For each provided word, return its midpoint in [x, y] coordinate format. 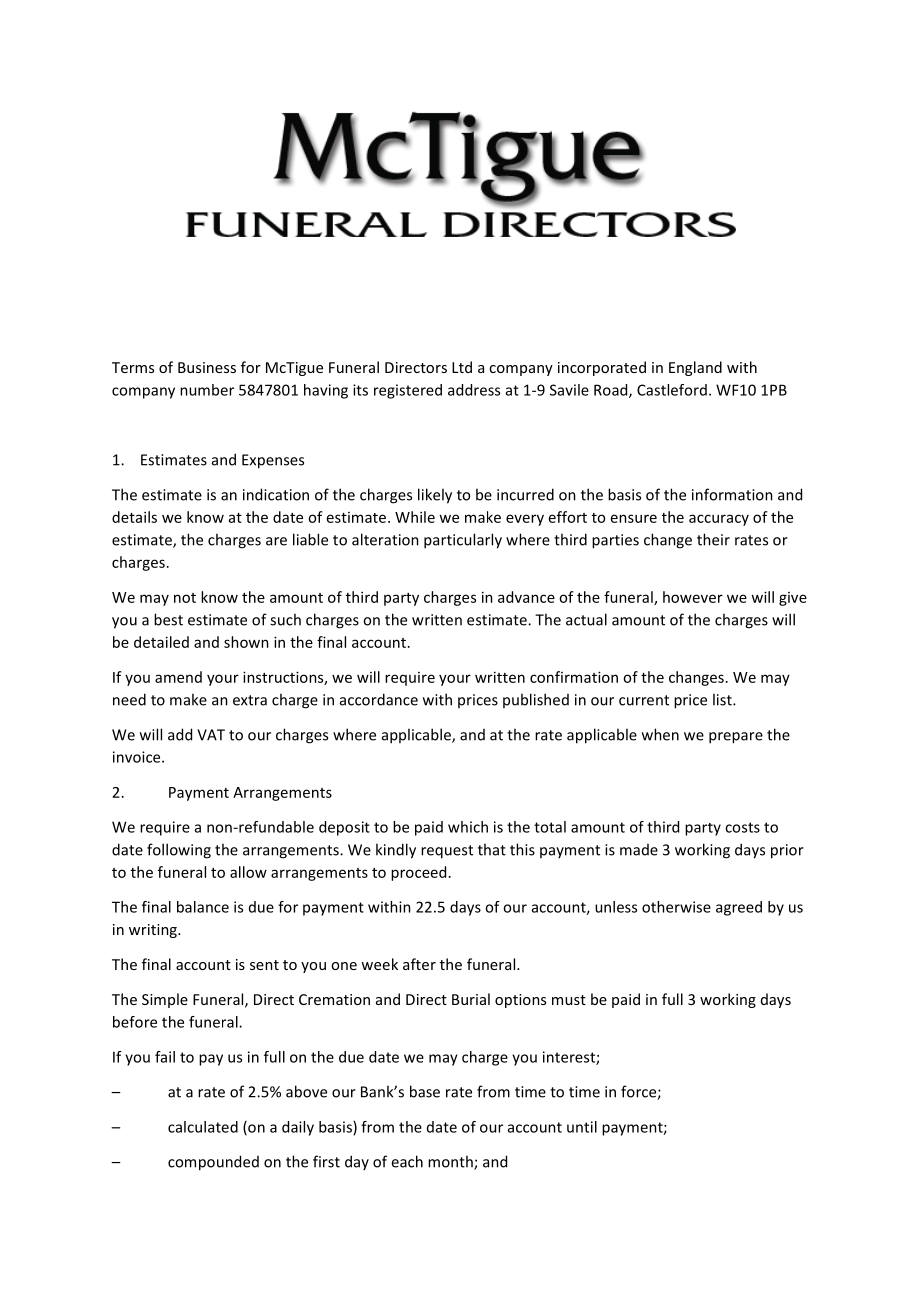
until [582, 1127]
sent [264, 965]
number [207, 390]
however [693, 597]
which [468, 827]
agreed [739, 908]
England [695, 368]
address [474, 390]
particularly [463, 541]
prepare [736, 738]
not [185, 598]
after [419, 964]
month [451, 1162]
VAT [211, 735]
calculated [203, 1127]
